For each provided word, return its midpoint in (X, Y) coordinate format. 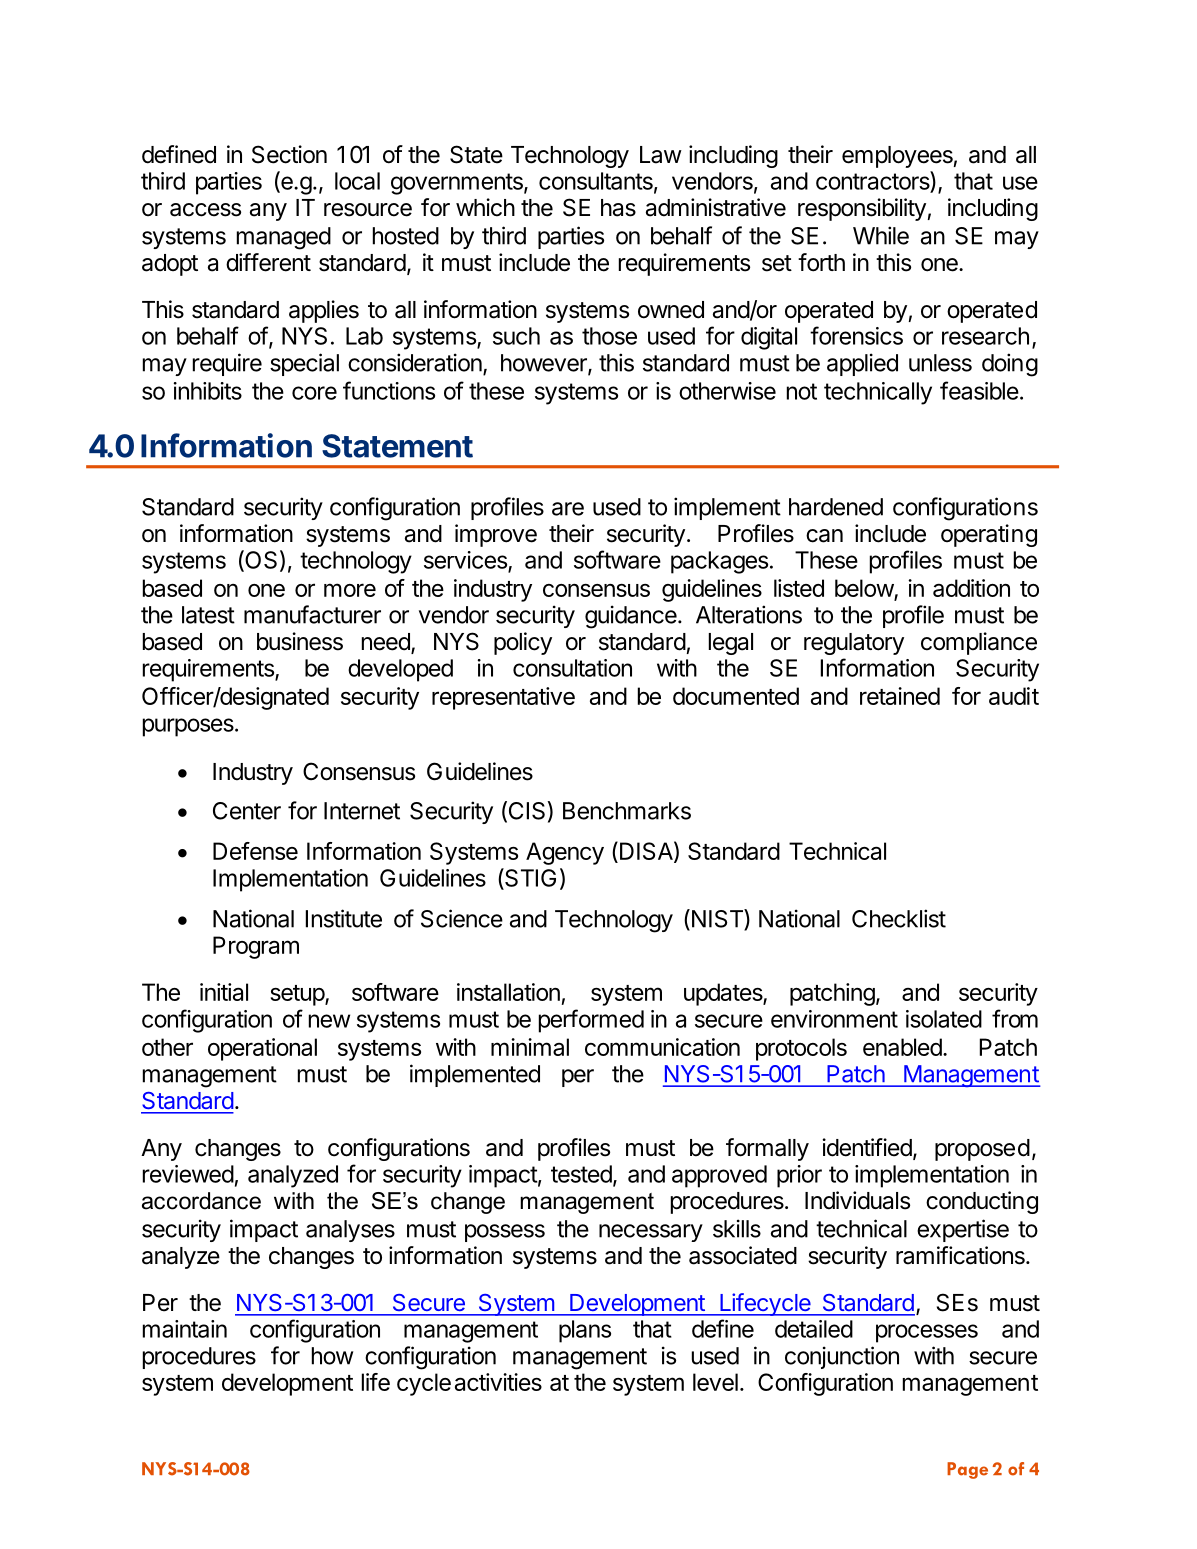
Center (247, 811)
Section (289, 154)
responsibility (862, 209)
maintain (185, 1329)
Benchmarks (627, 811)
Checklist (899, 918)
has (618, 208)
